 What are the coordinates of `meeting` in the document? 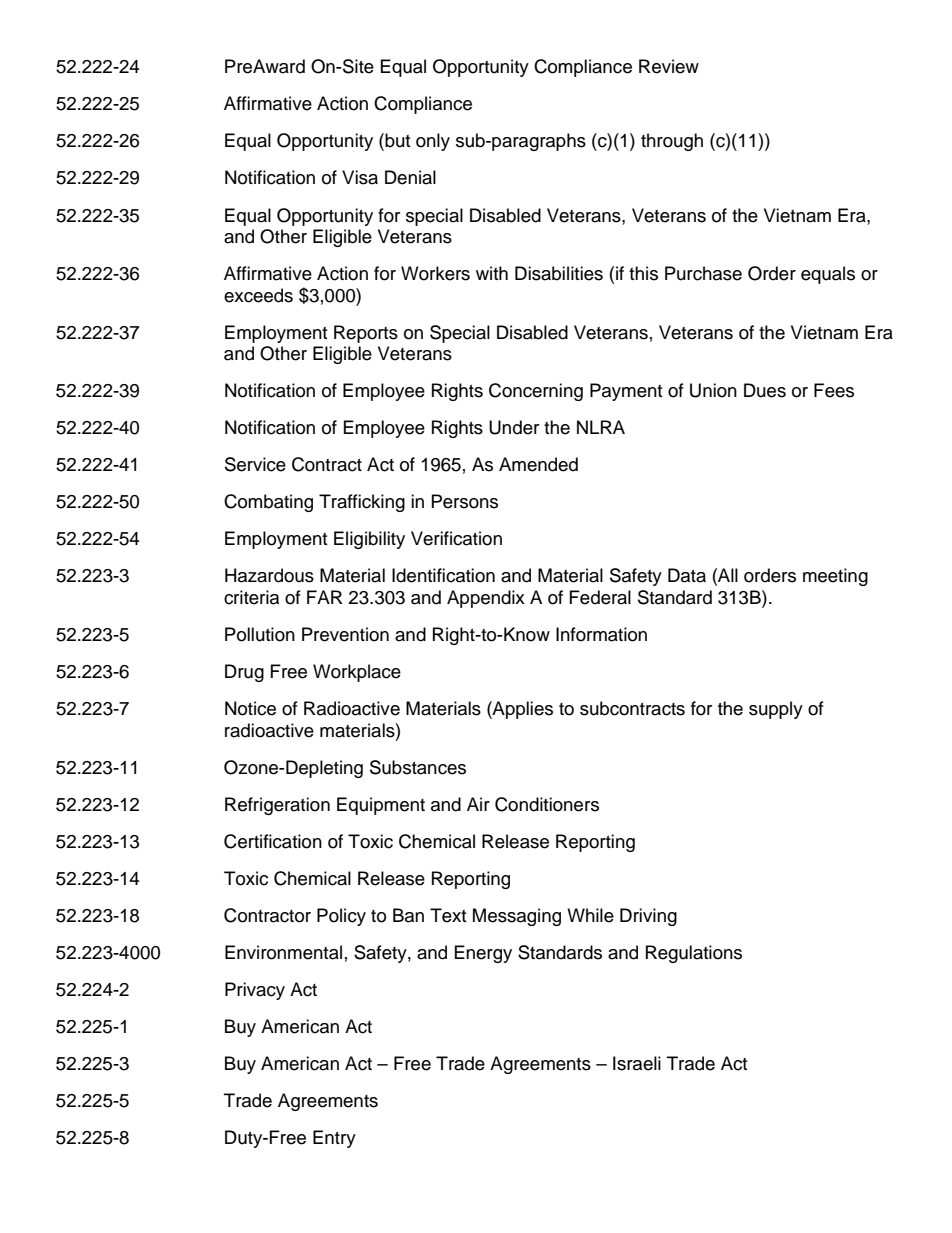 It's located at (835, 577).
